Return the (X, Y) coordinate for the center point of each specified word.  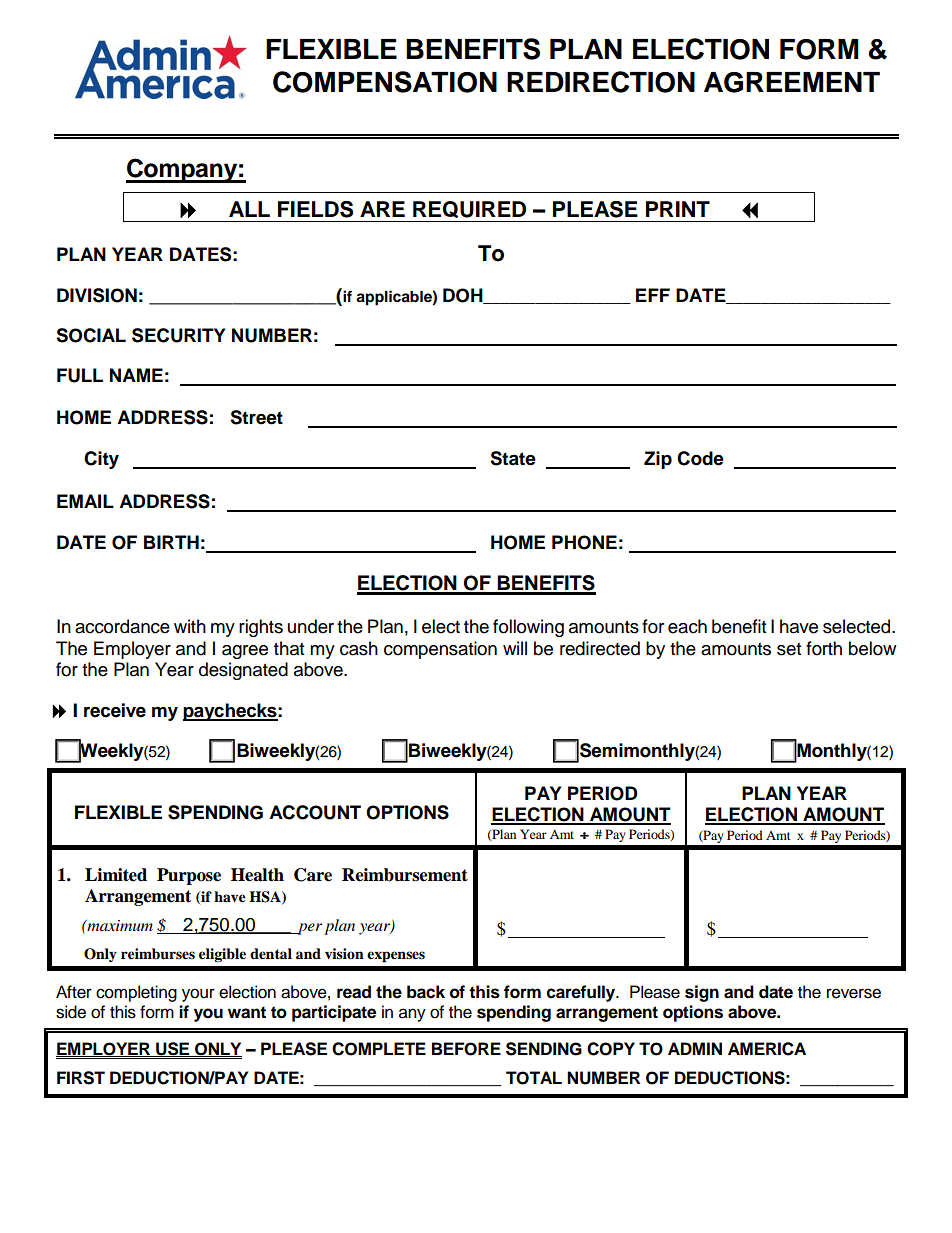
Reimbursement (405, 875)
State (513, 458)
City (101, 460)
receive (115, 710)
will (515, 648)
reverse (854, 993)
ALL (249, 209)
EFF (653, 295)
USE (173, 1049)
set (789, 649)
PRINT (678, 209)
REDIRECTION (601, 82)
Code (700, 458)
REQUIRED (469, 209)
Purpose (189, 876)
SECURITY (178, 335)
